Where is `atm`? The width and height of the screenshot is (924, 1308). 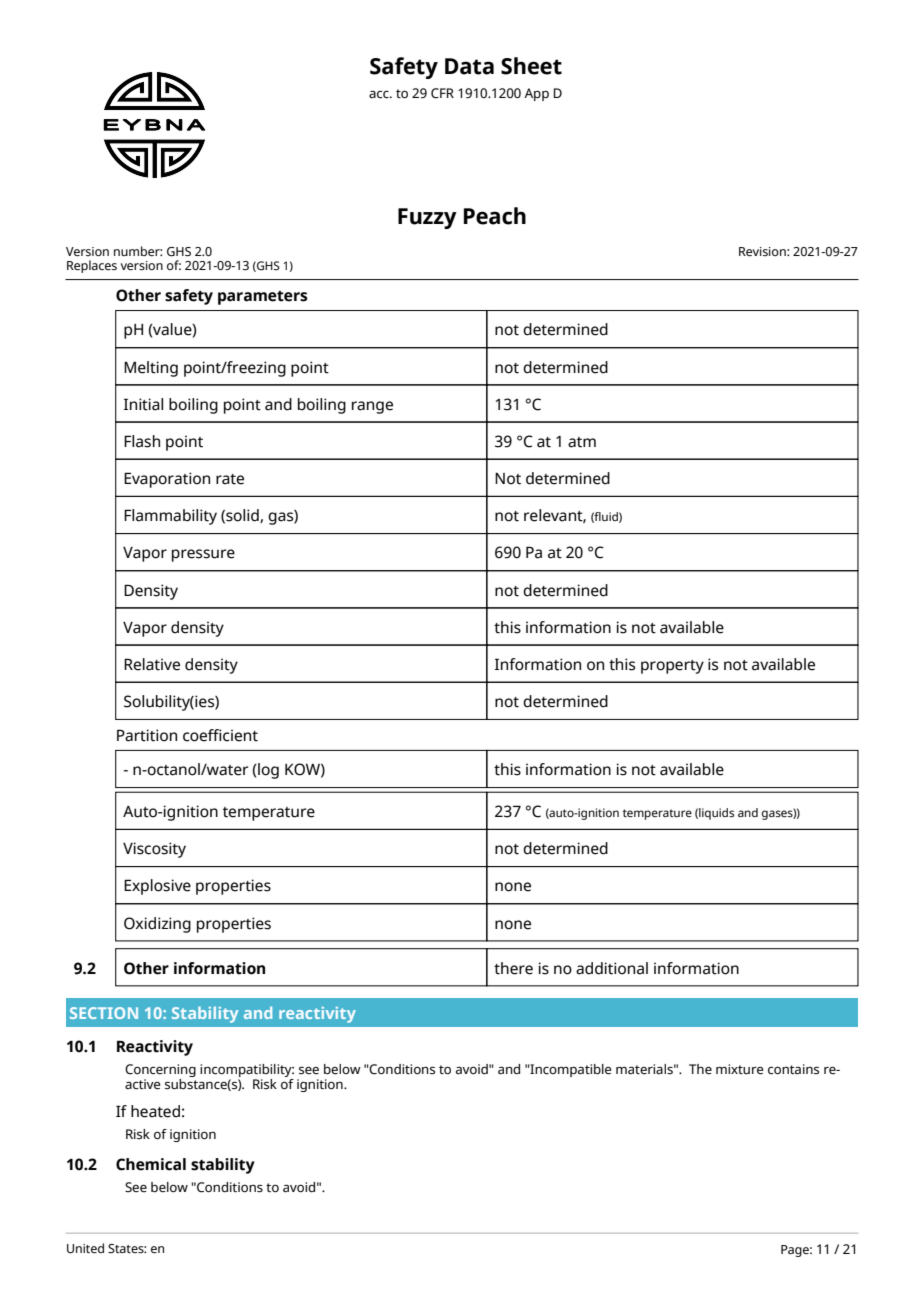
atm is located at coordinates (582, 442).
